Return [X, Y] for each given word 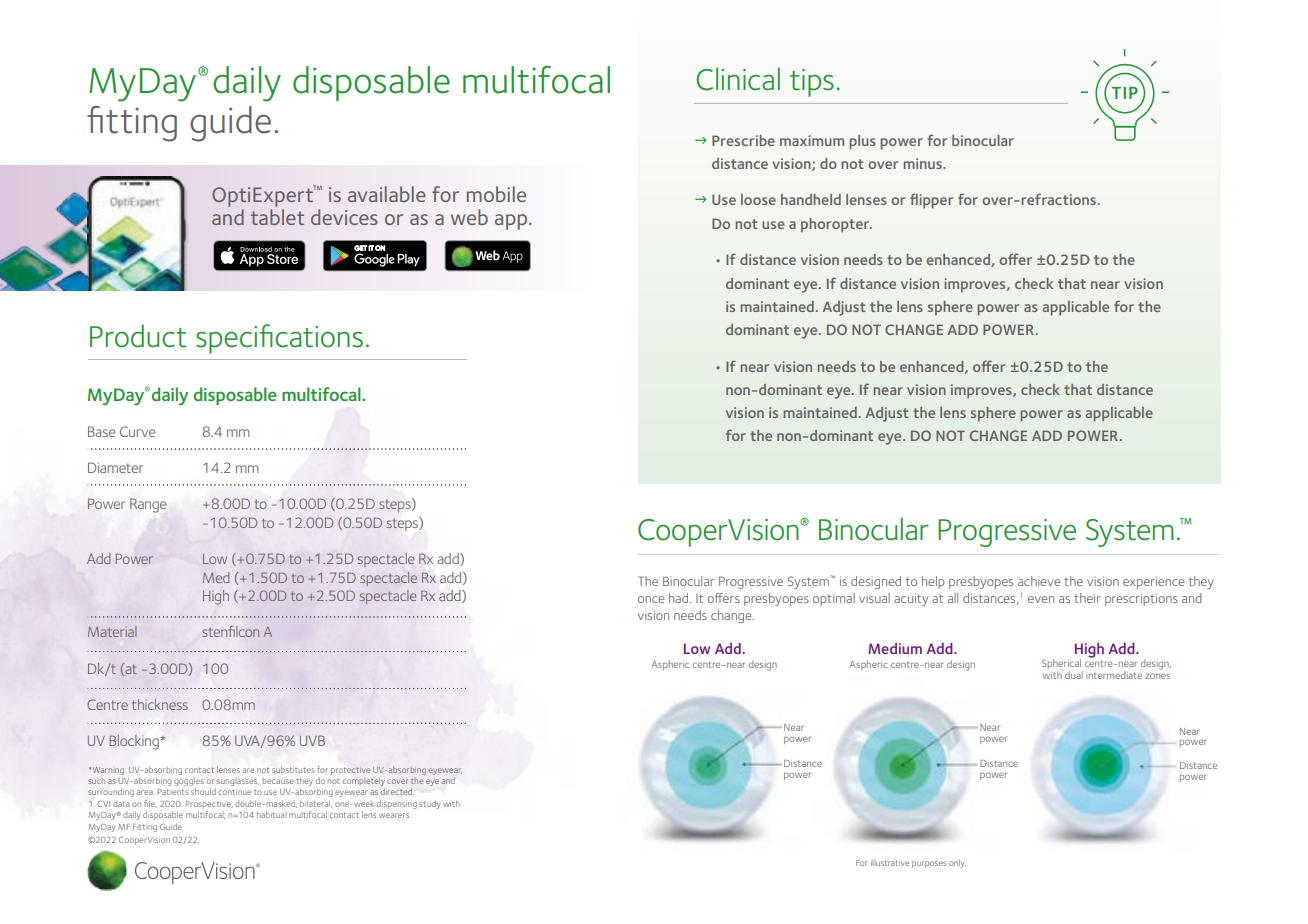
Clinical [738, 79]
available [387, 194]
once [651, 599]
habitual [271, 814]
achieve [1039, 581]
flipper [931, 201]
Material [112, 631]
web [469, 217]
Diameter [115, 467]
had [680, 598]
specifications [279, 339]
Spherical [1061, 664]
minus [923, 163]
